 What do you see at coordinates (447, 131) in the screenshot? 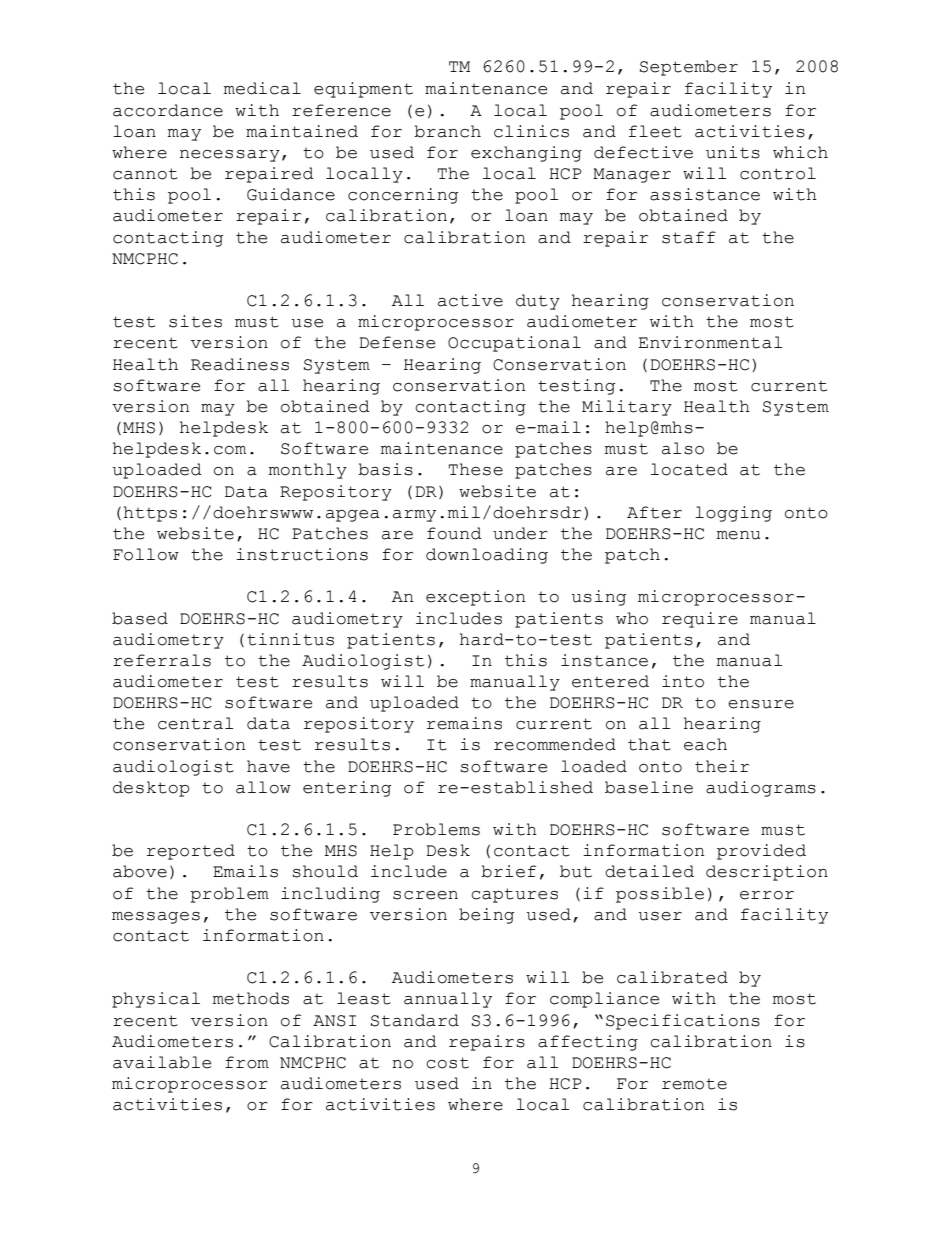
I see `branch` at bounding box center [447, 131].
